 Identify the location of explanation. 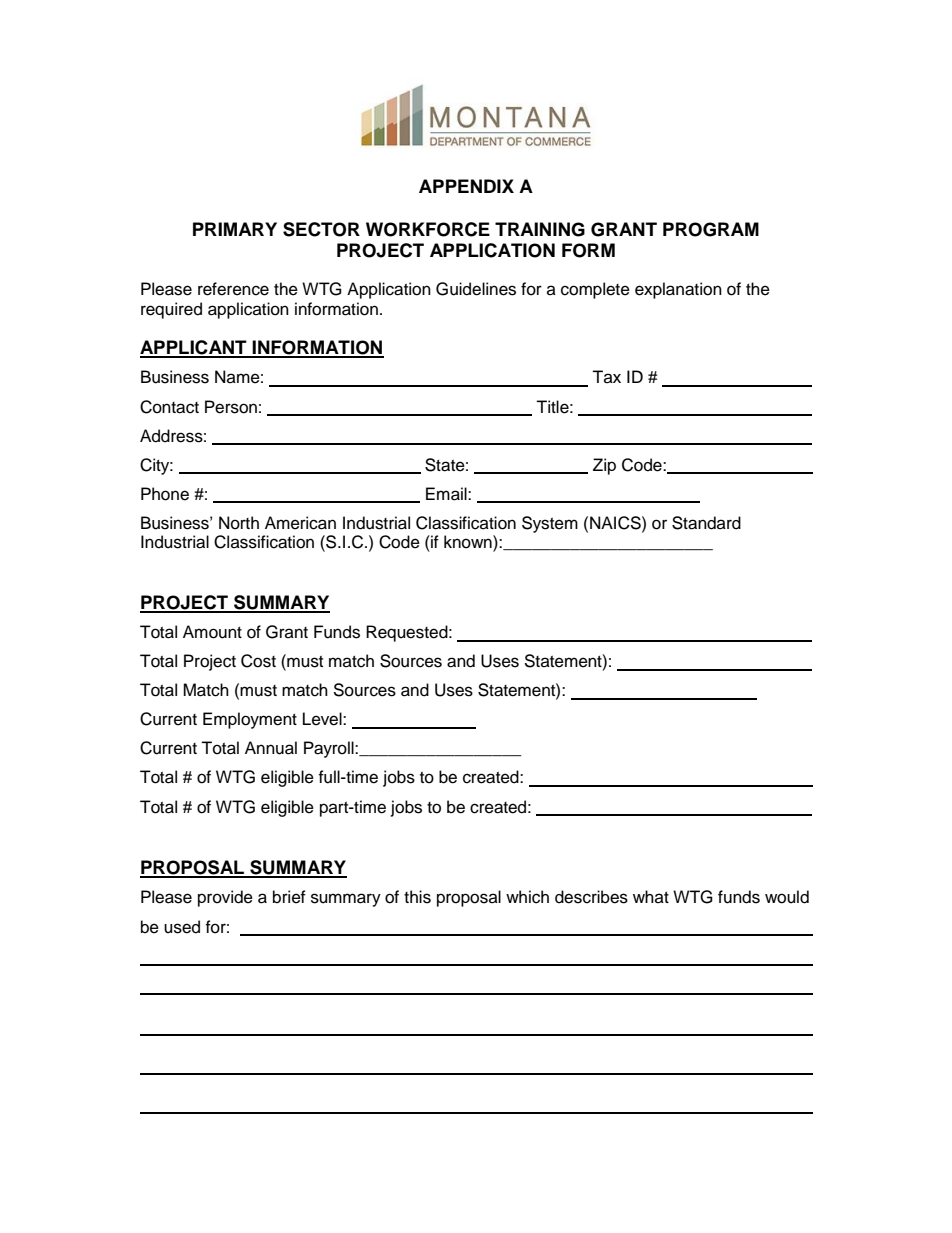
(678, 290).
